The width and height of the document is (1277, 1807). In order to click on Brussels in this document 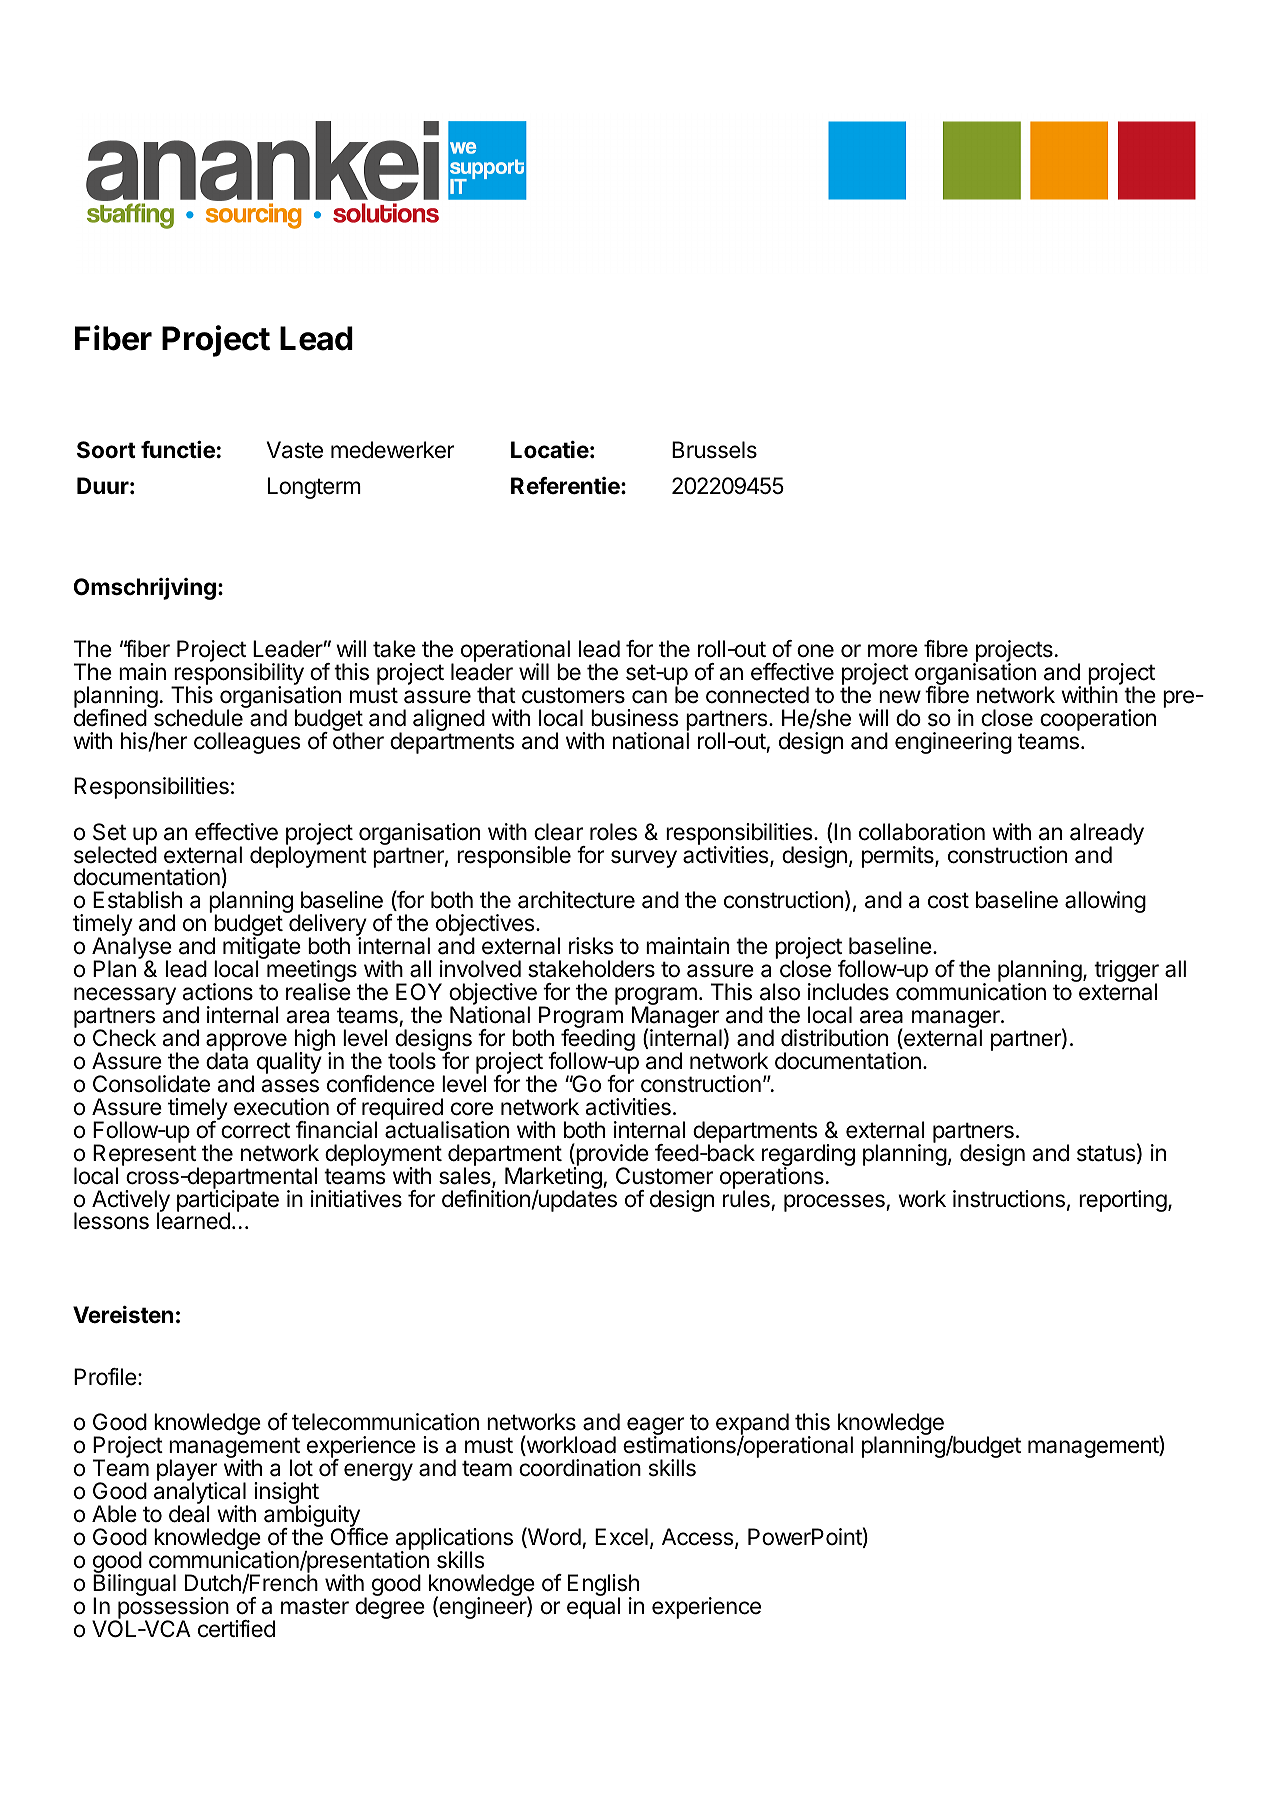, I will do `click(714, 450)`.
